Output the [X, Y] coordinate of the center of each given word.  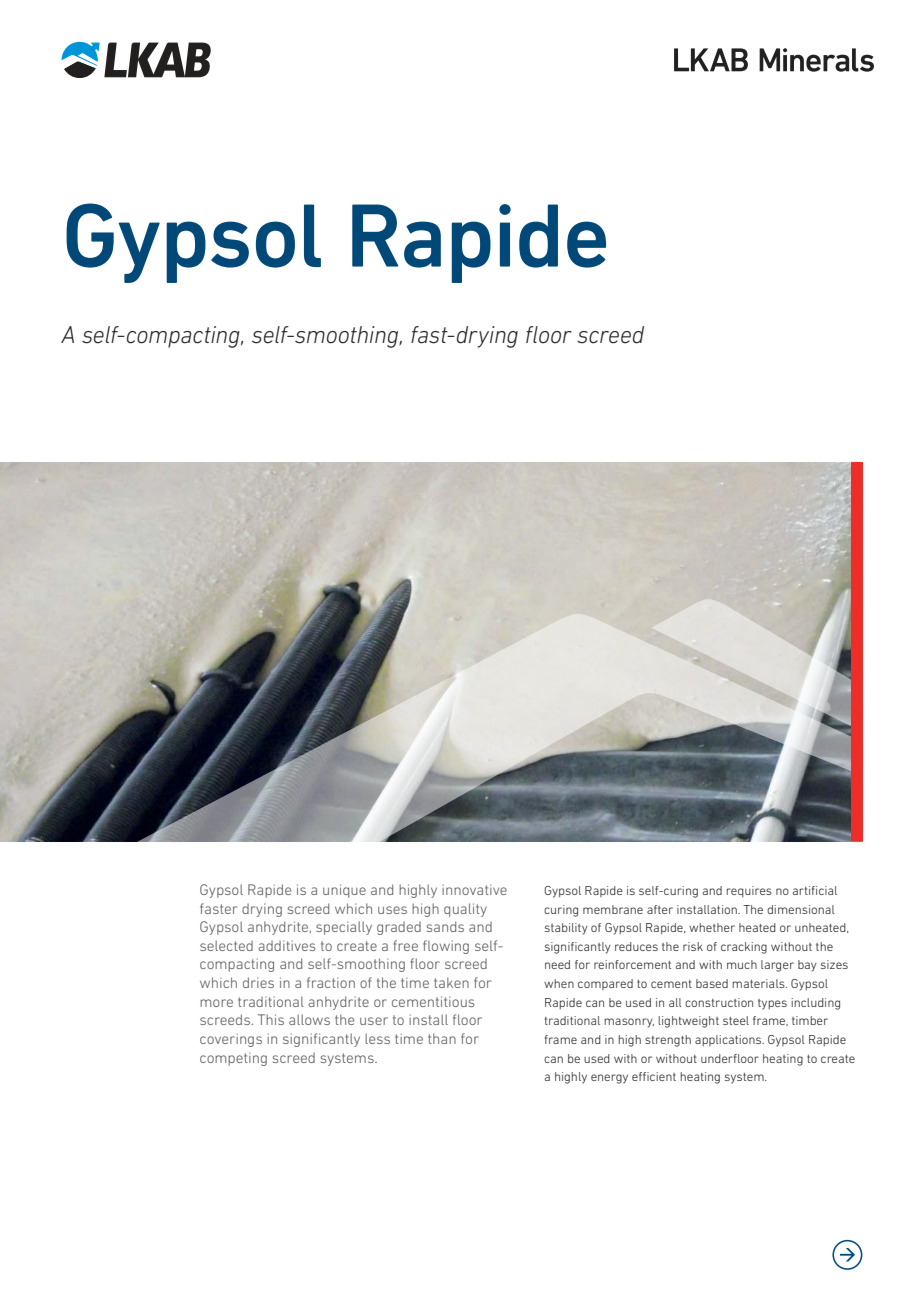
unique [344, 891]
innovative [474, 889]
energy [609, 1079]
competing [233, 1059]
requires [749, 891]
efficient [654, 1076]
